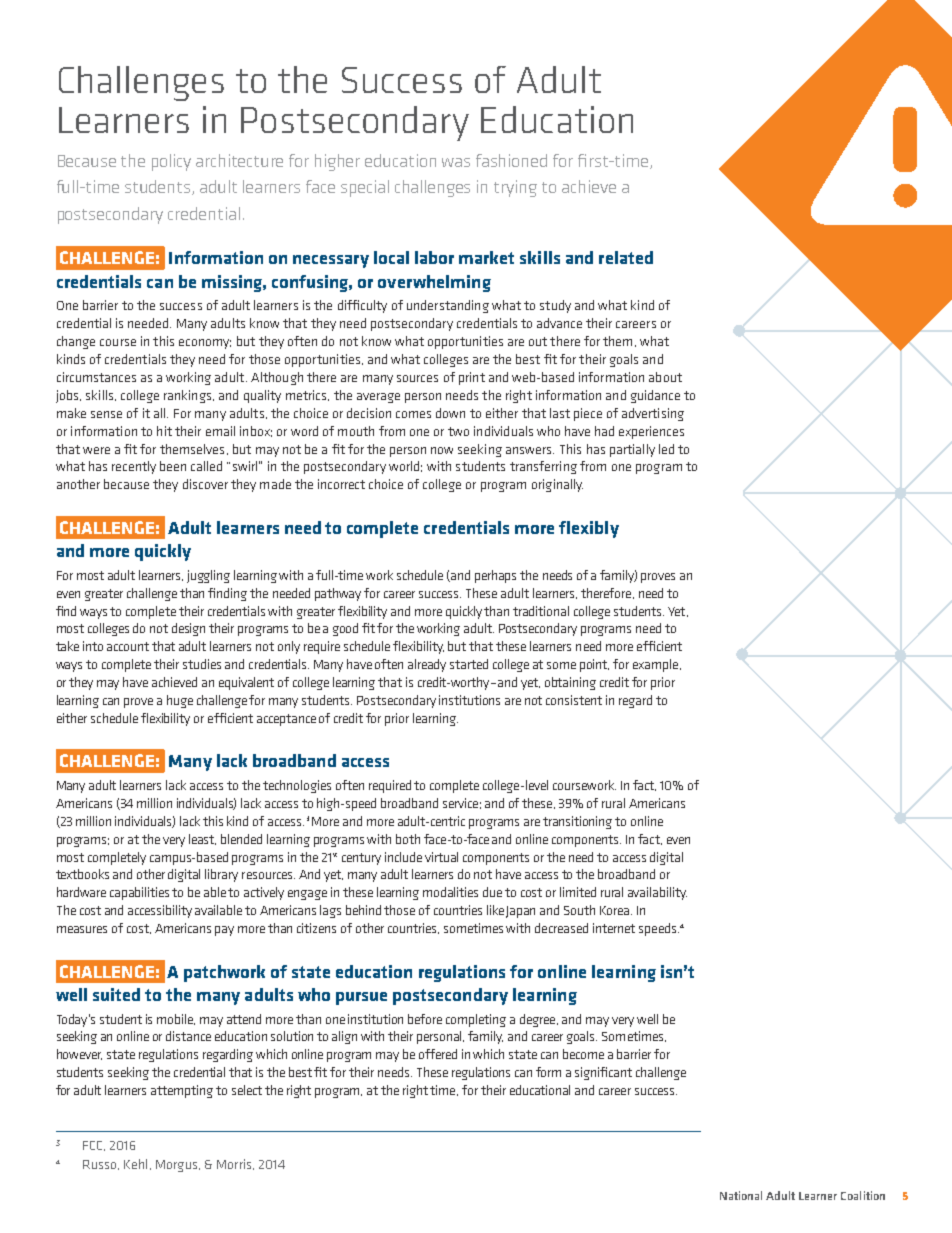 Image resolution: width=952 pixels, height=1233 pixels. I want to click on was, so click(456, 162).
